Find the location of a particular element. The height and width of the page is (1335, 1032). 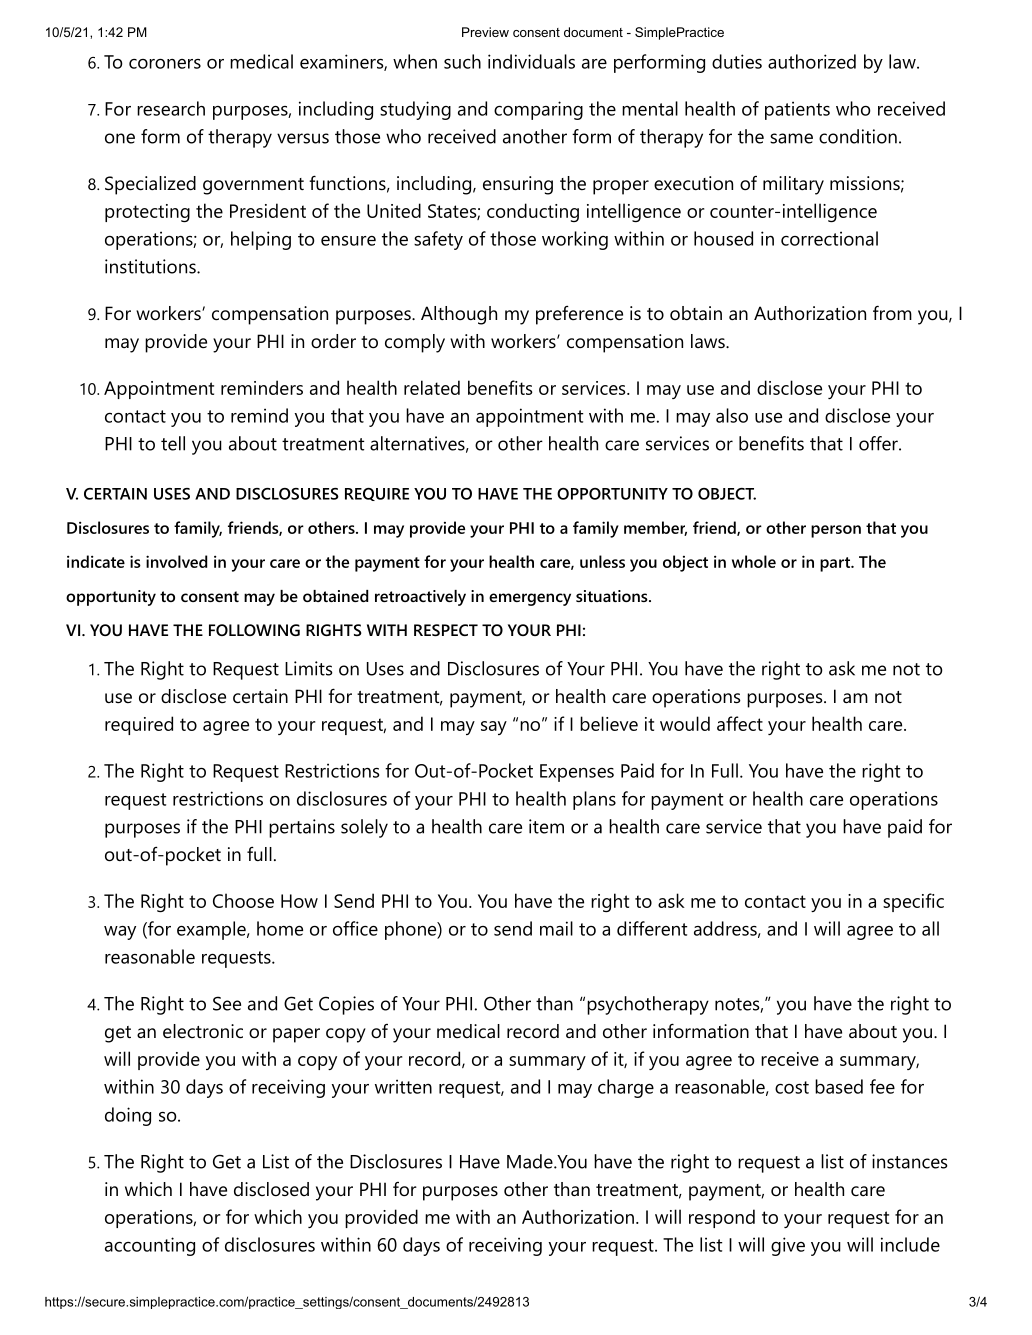

charge is located at coordinates (626, 1088).
